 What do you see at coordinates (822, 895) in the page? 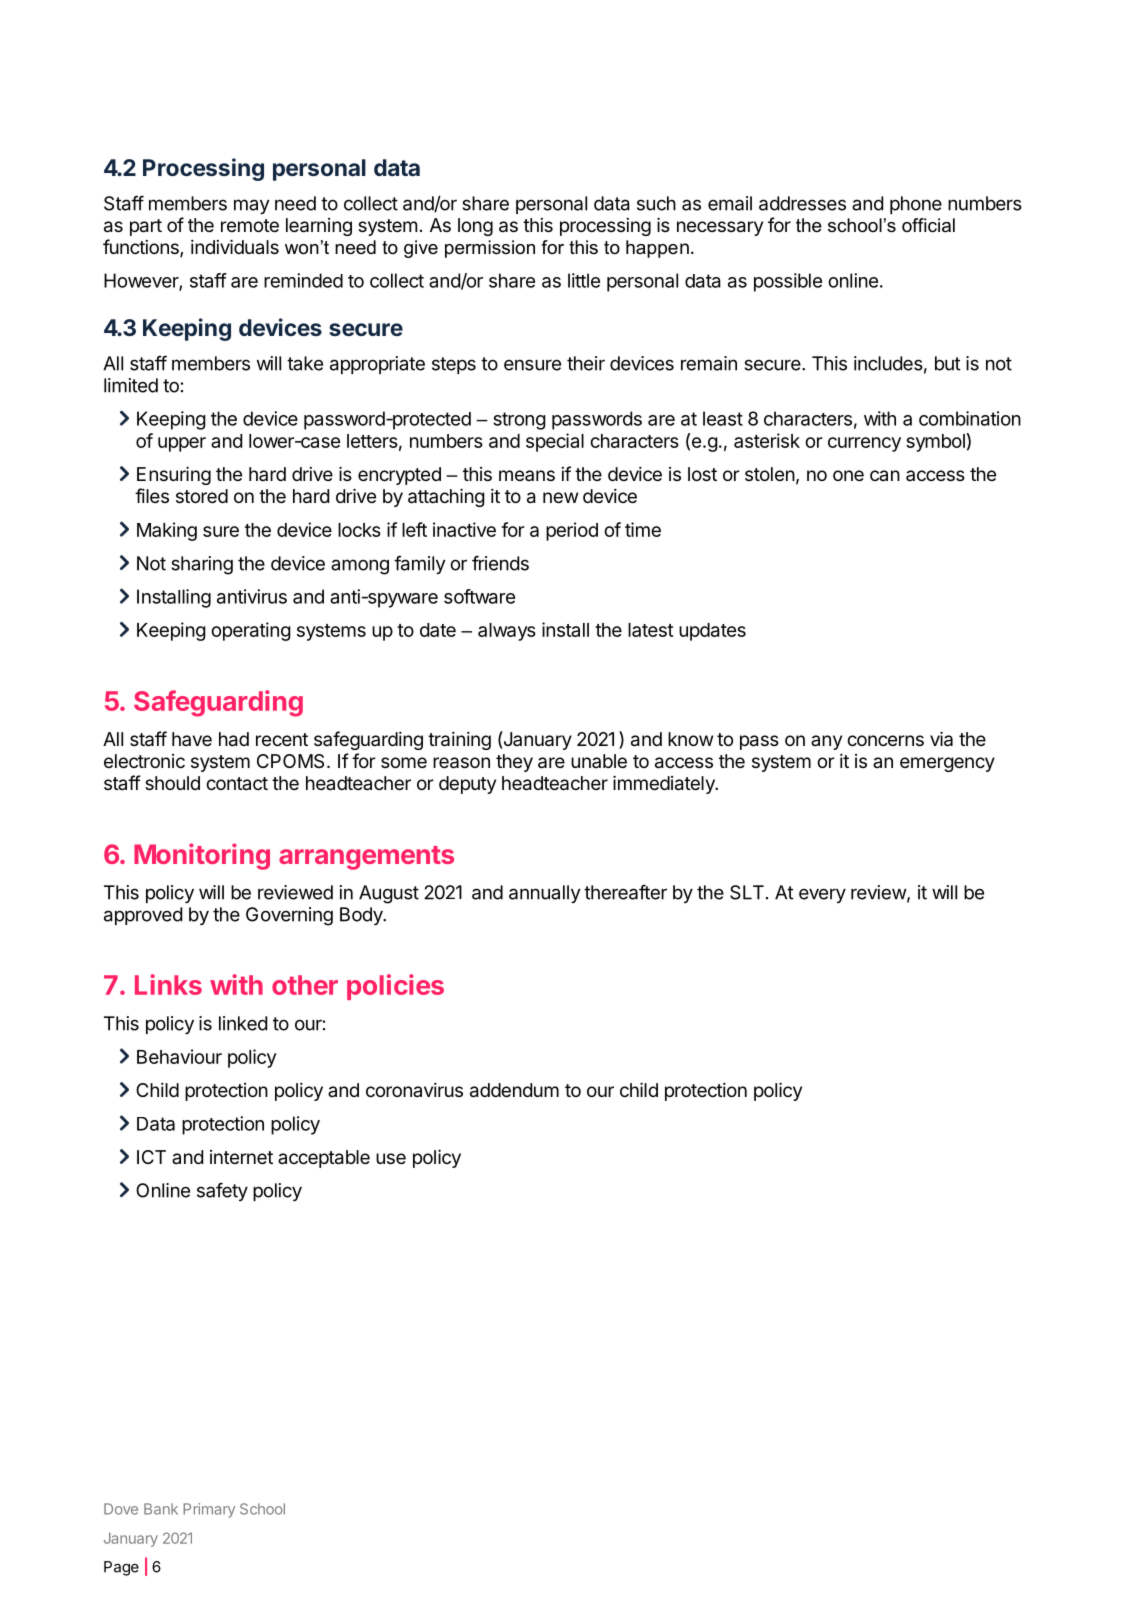
I see `every` at bounding box center [822, 895].
